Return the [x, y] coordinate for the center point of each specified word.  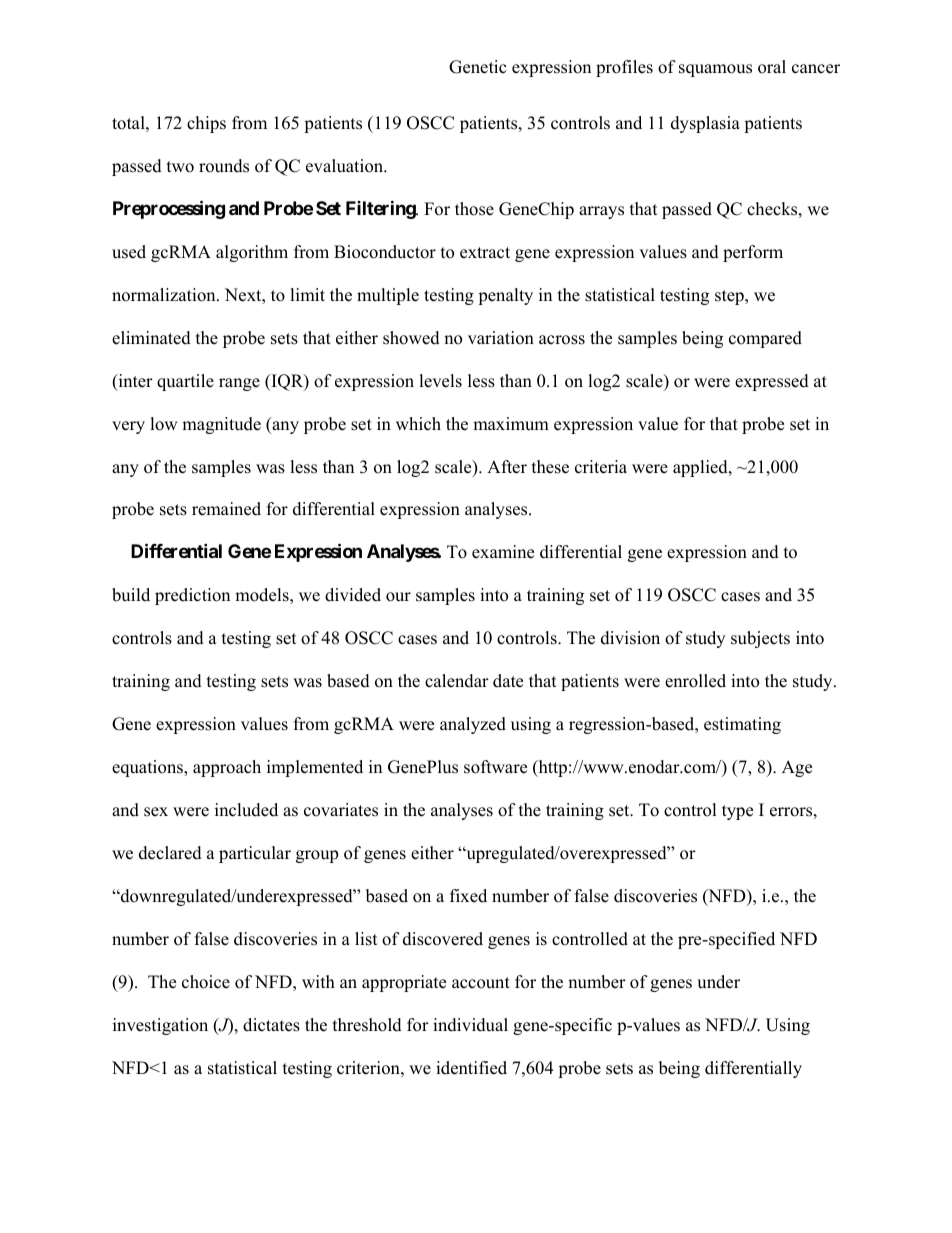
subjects [760, 639]
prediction [192, 596]
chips [206, 124]
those [474, 209]
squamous [715, 70]
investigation [160, 1026]
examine [503, 552]
